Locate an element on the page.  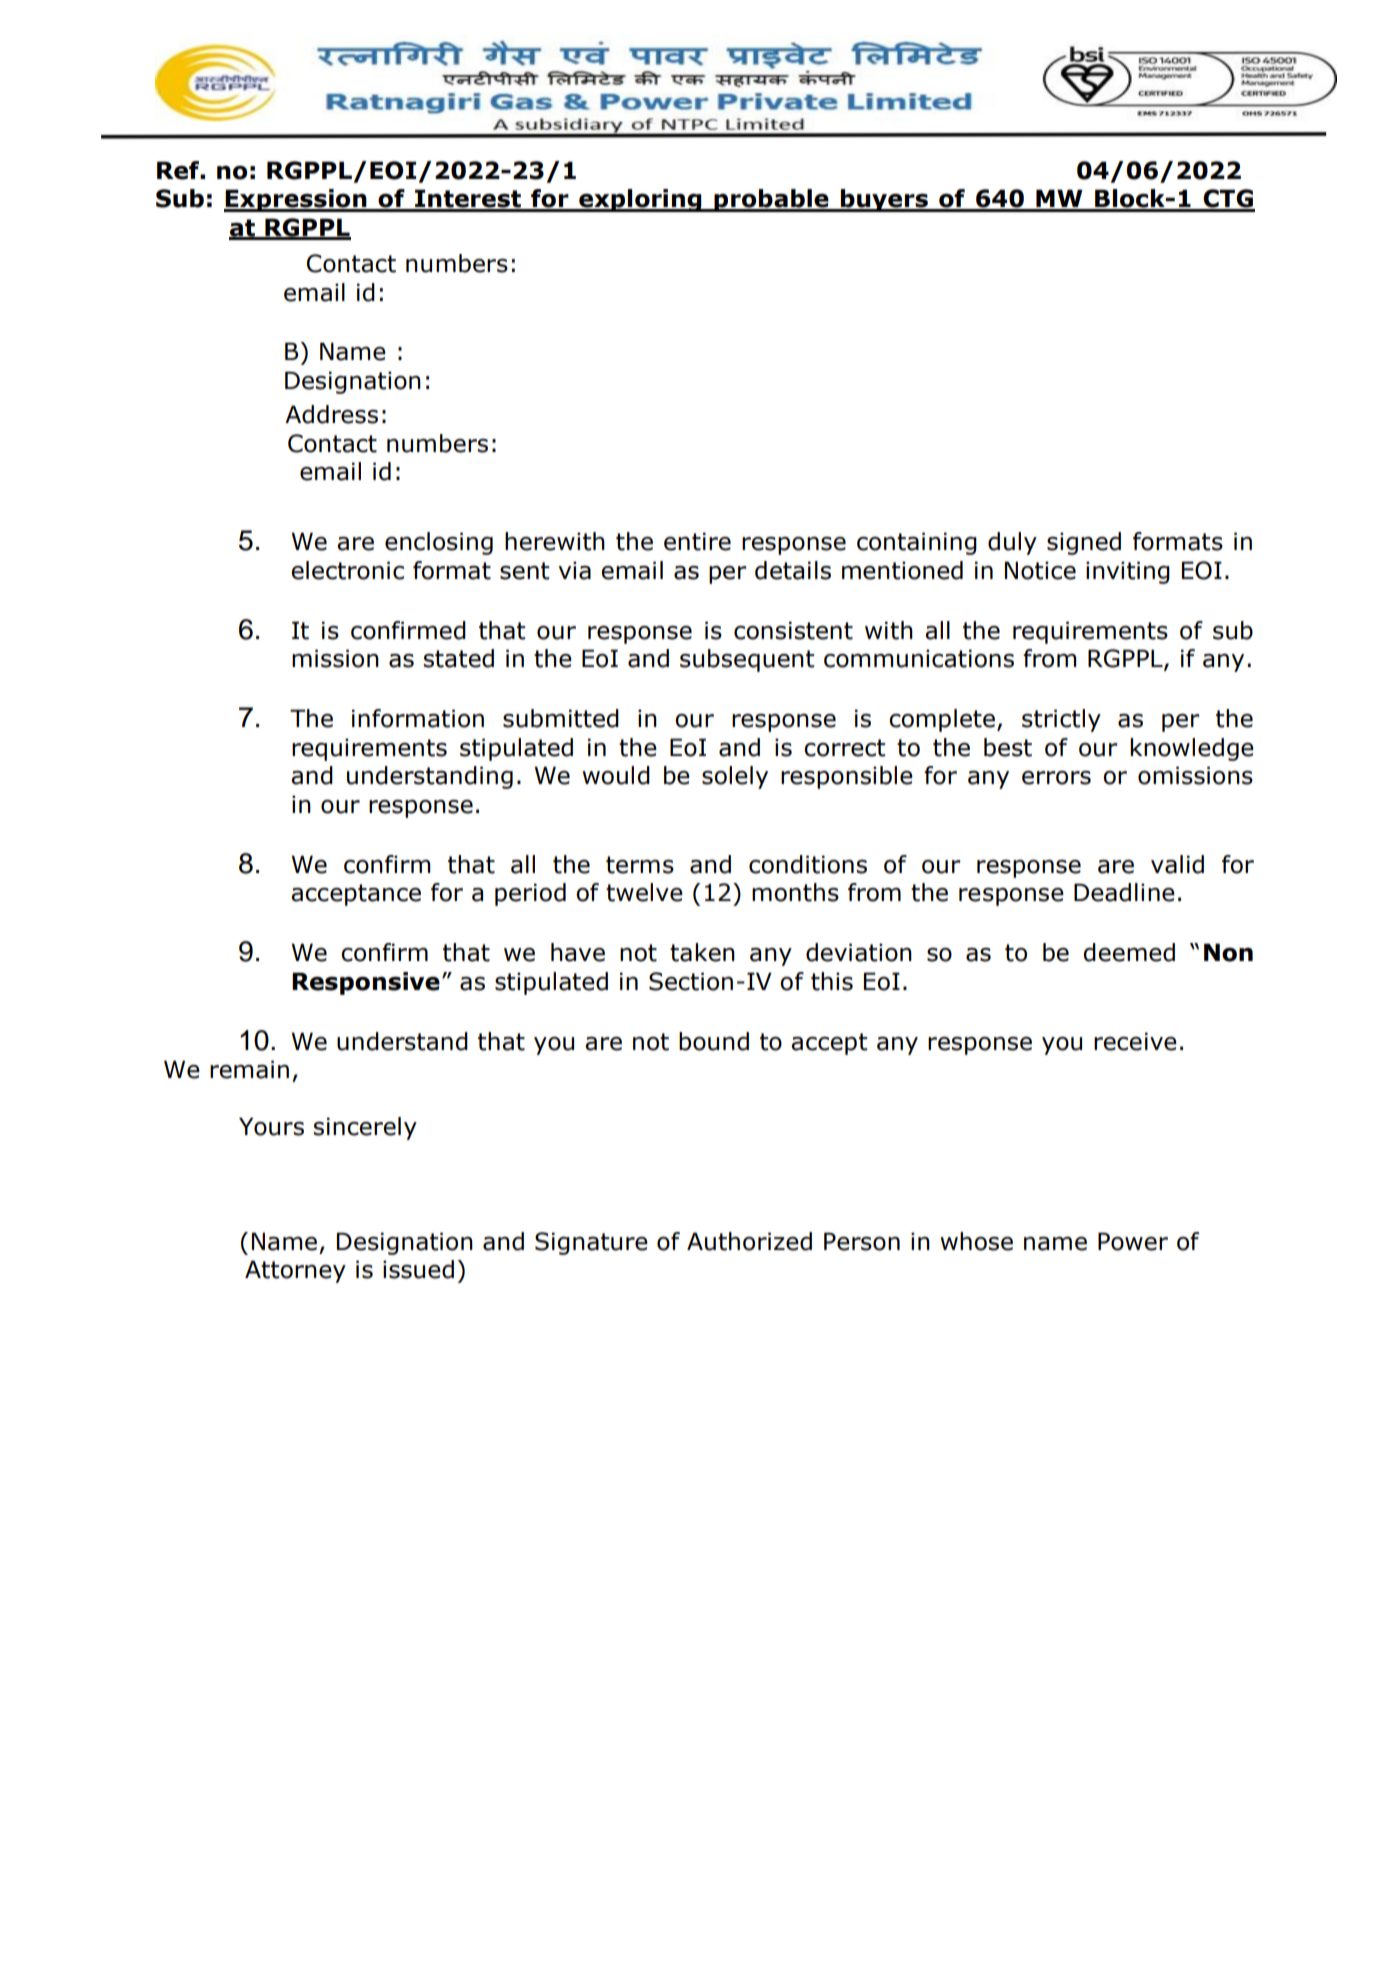
issued is located at coordinates (418, 1269).
